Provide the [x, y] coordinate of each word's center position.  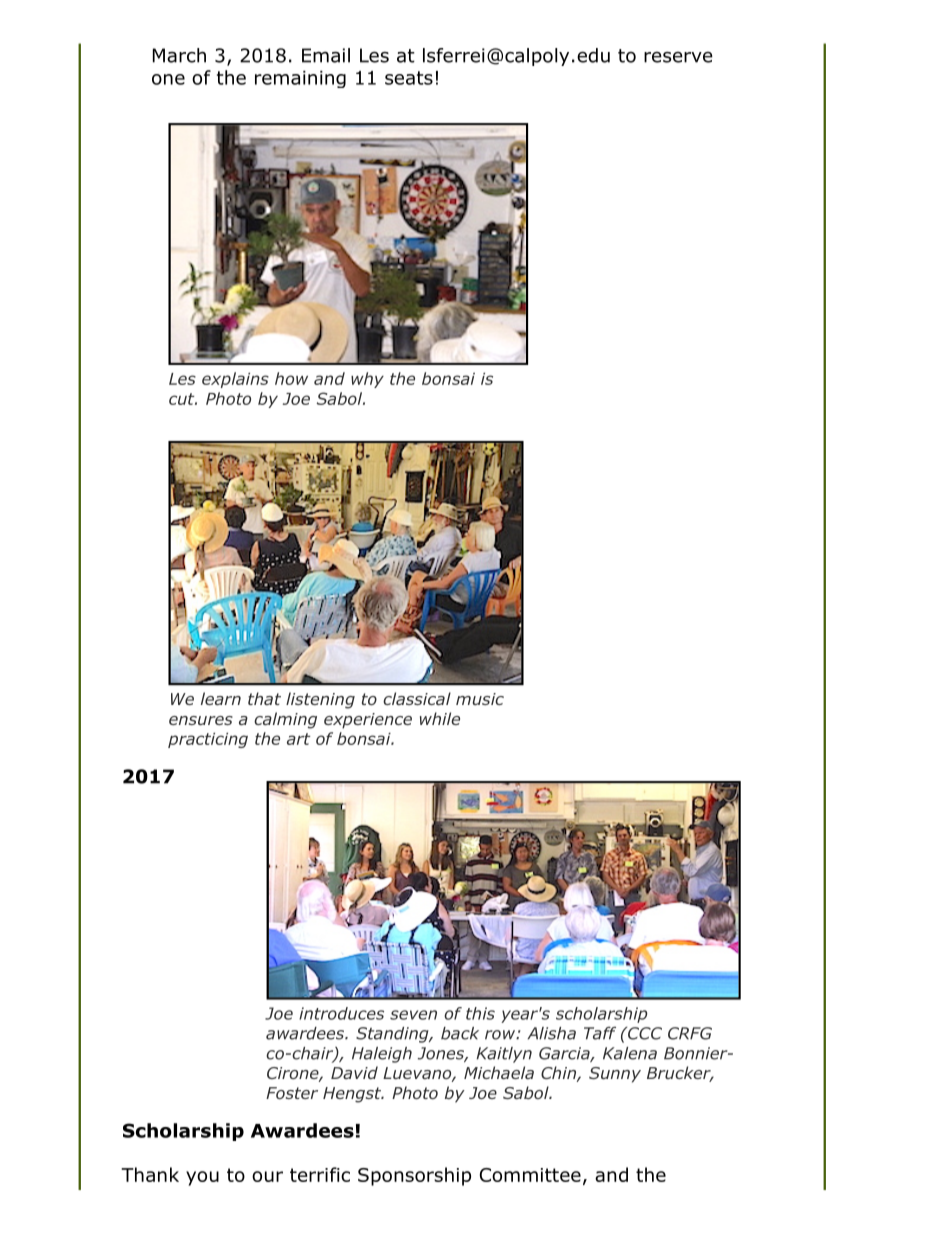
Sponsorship [414, 1176]
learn [221, 698]
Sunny [615, 1075]
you [202, 1178]
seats [409, 78]
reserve [678, 57]
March [179, 55]
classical [417, 698]
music [480, 699]
